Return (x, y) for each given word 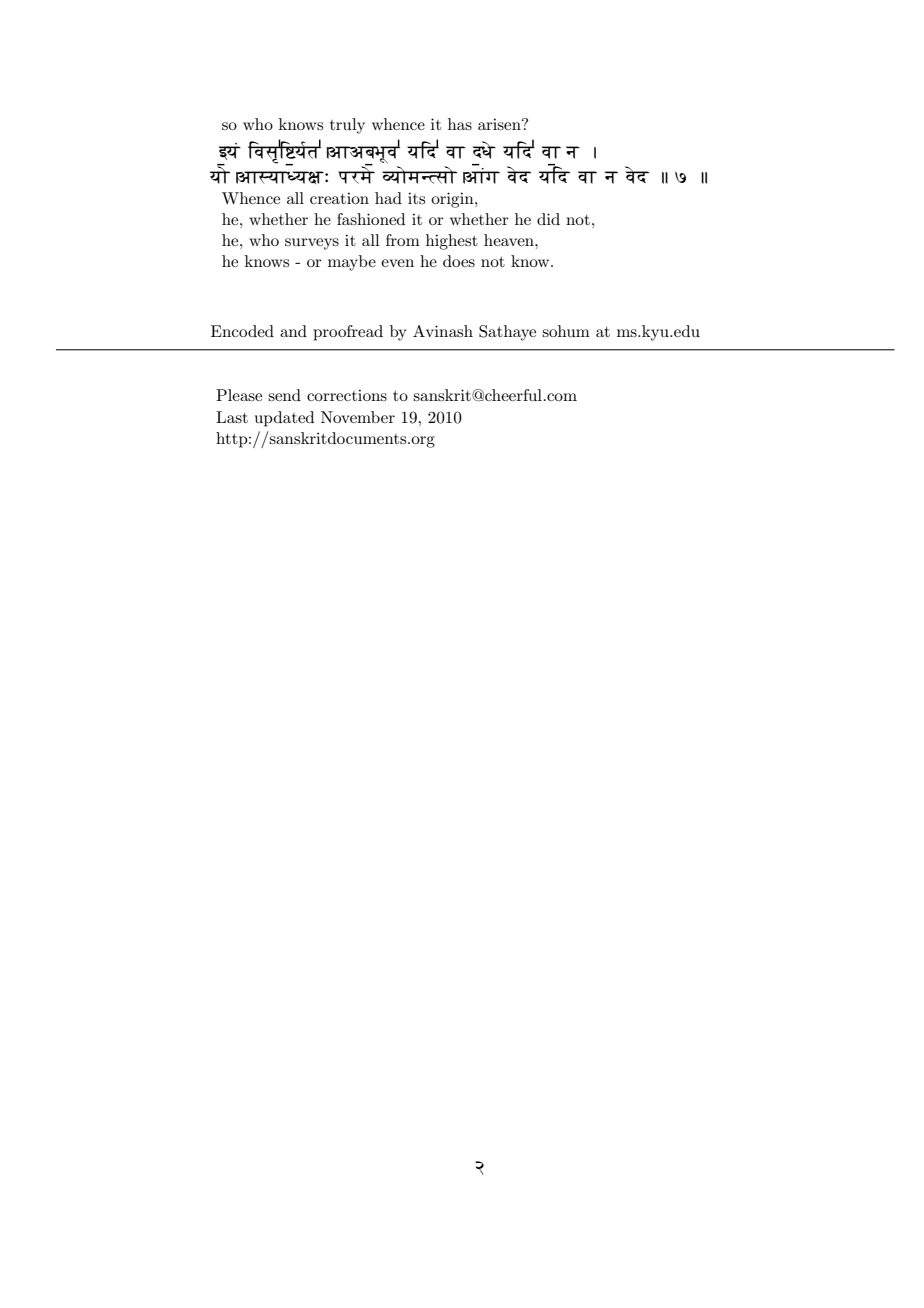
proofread (348, 333)
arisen (500, 124)
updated (284, 419)
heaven (510, 240)
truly (347, 126)
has (460, 124)
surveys (312, 244)
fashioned (371, 219)
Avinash (443, 331)
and (293, 331)
